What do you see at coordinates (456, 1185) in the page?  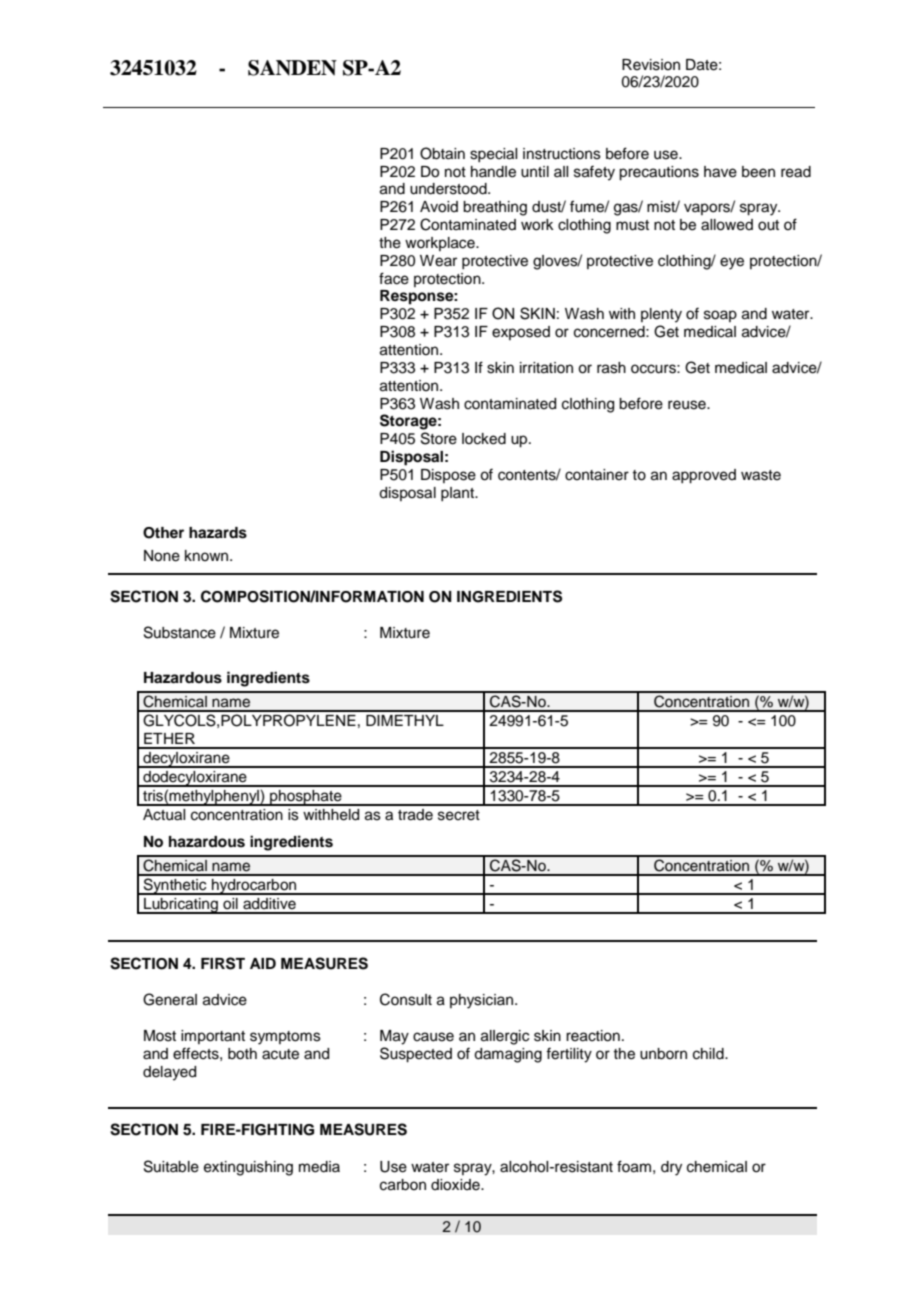 I see `dioxide` at bounding box center [456, 1185].
